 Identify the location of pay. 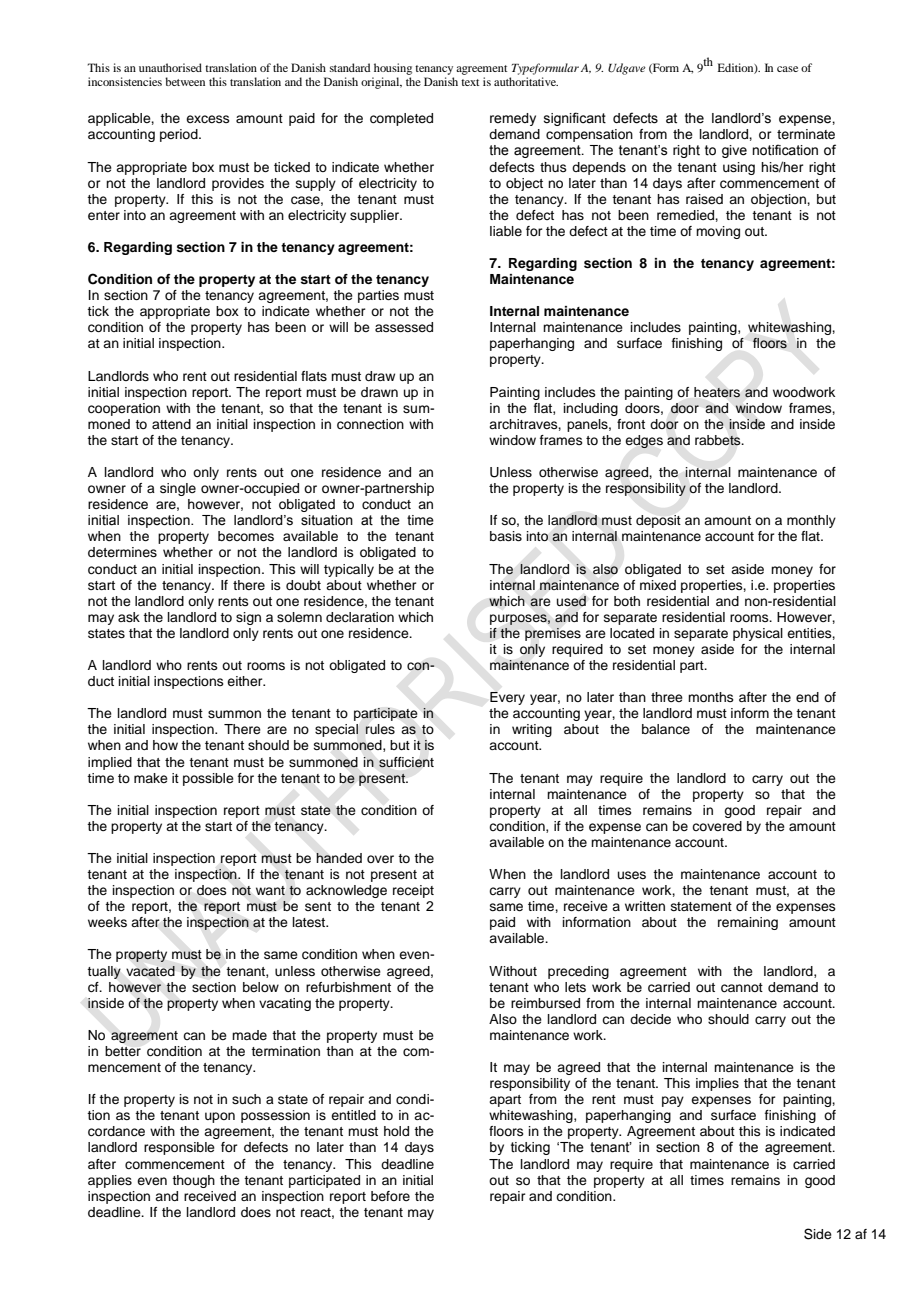
(673, 1101).
